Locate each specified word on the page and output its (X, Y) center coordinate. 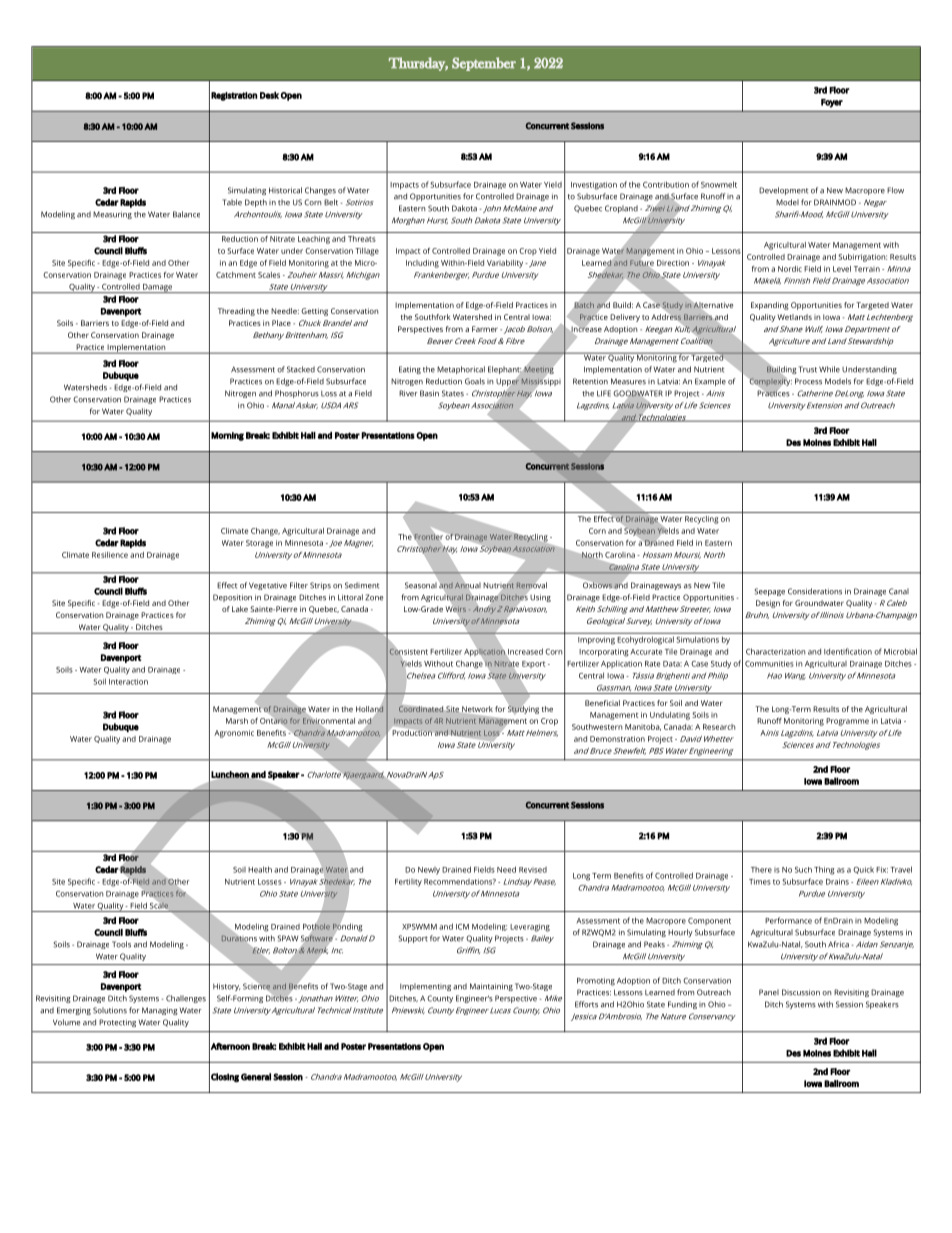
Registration (234, 96)
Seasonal (421, 585)
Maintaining (491, 987)
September (484, 64)
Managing (160, 1011)
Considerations (815, 591)
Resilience (110, 555)
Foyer (832, 103)
